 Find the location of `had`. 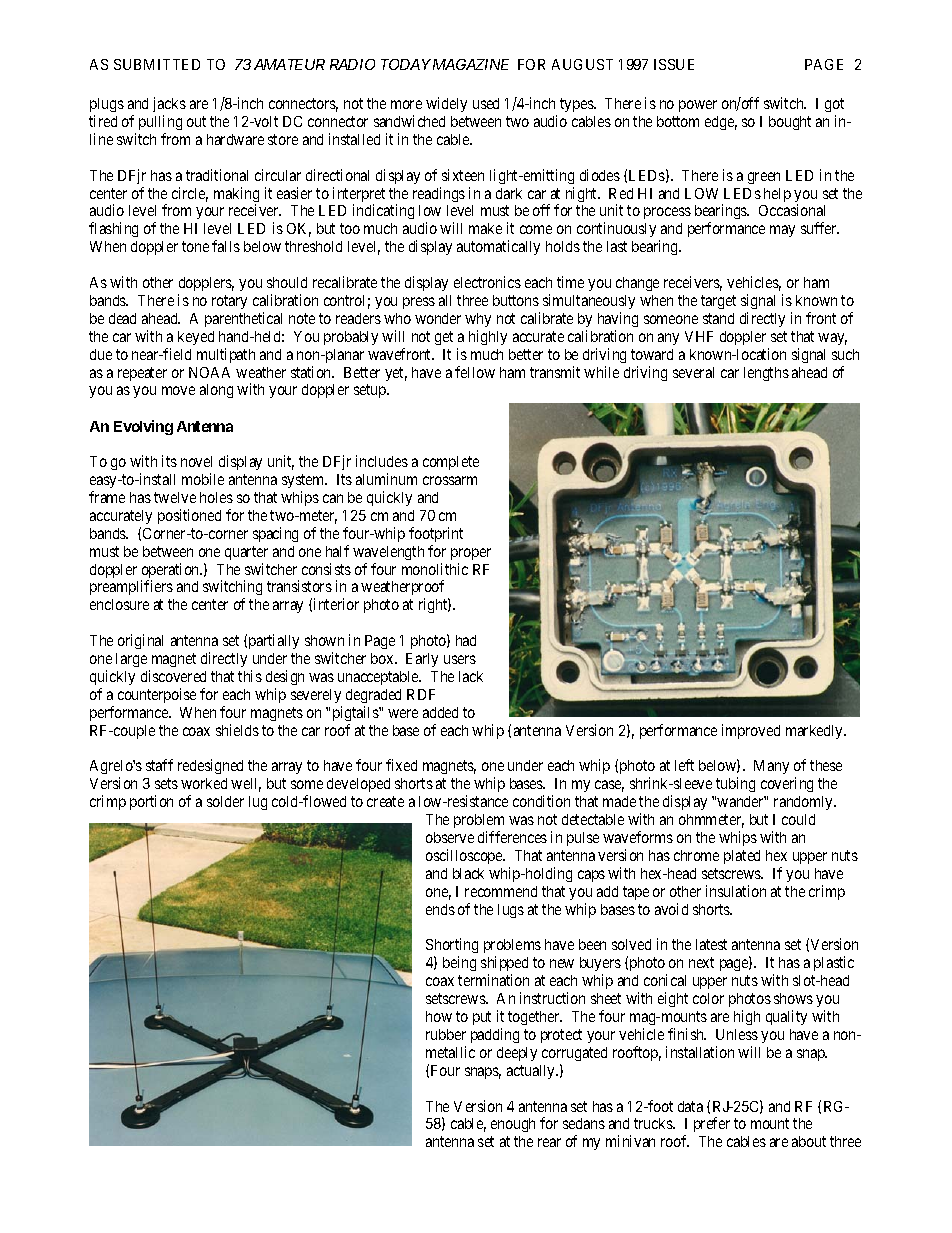

had is located at coordinates (466, 640).
